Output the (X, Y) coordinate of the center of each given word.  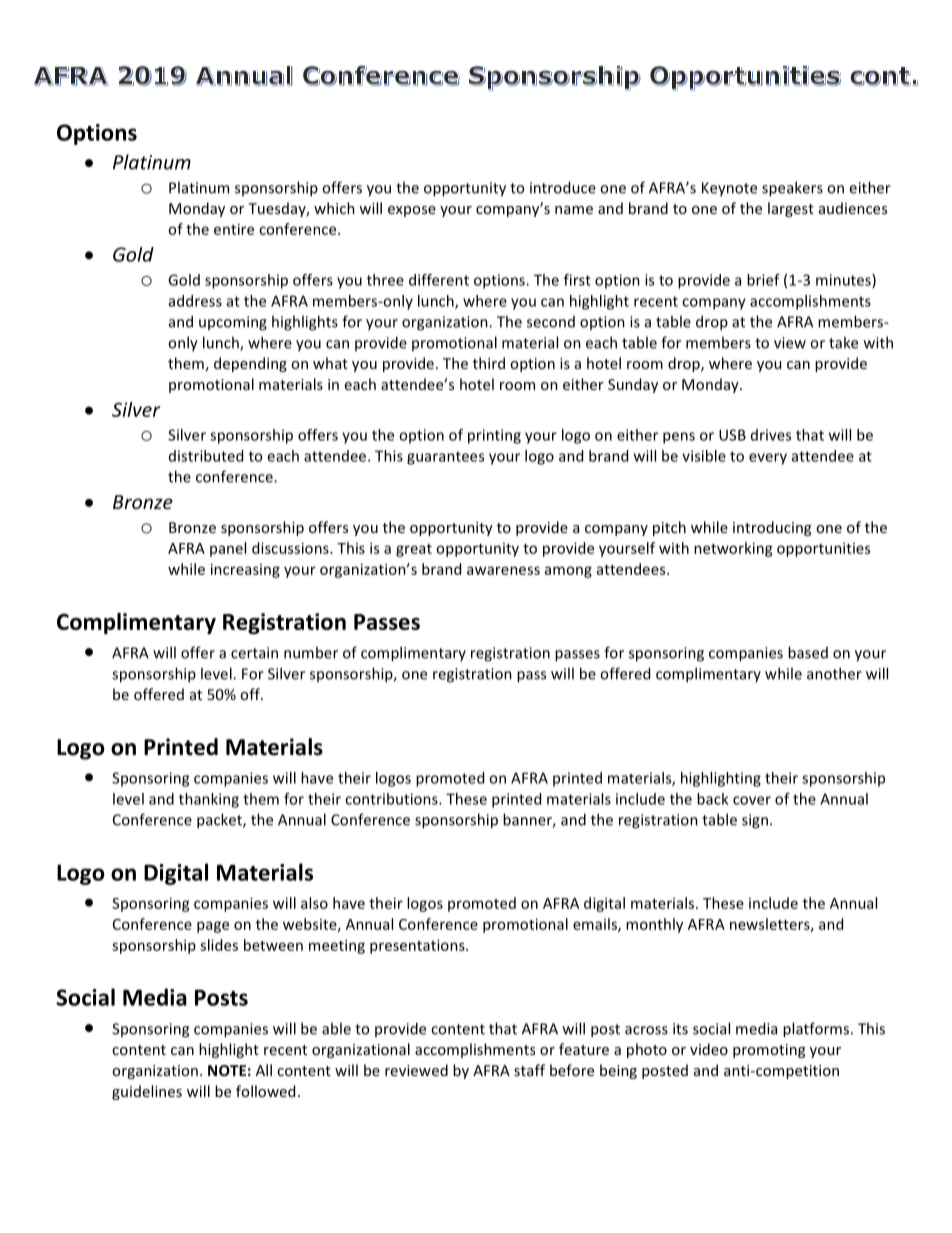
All (264, 1070)
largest (791, 209)
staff (529, 1070)
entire (234, 229)
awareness (503, 570)
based (808, 652)
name (574, 210)
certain (254, 653)
